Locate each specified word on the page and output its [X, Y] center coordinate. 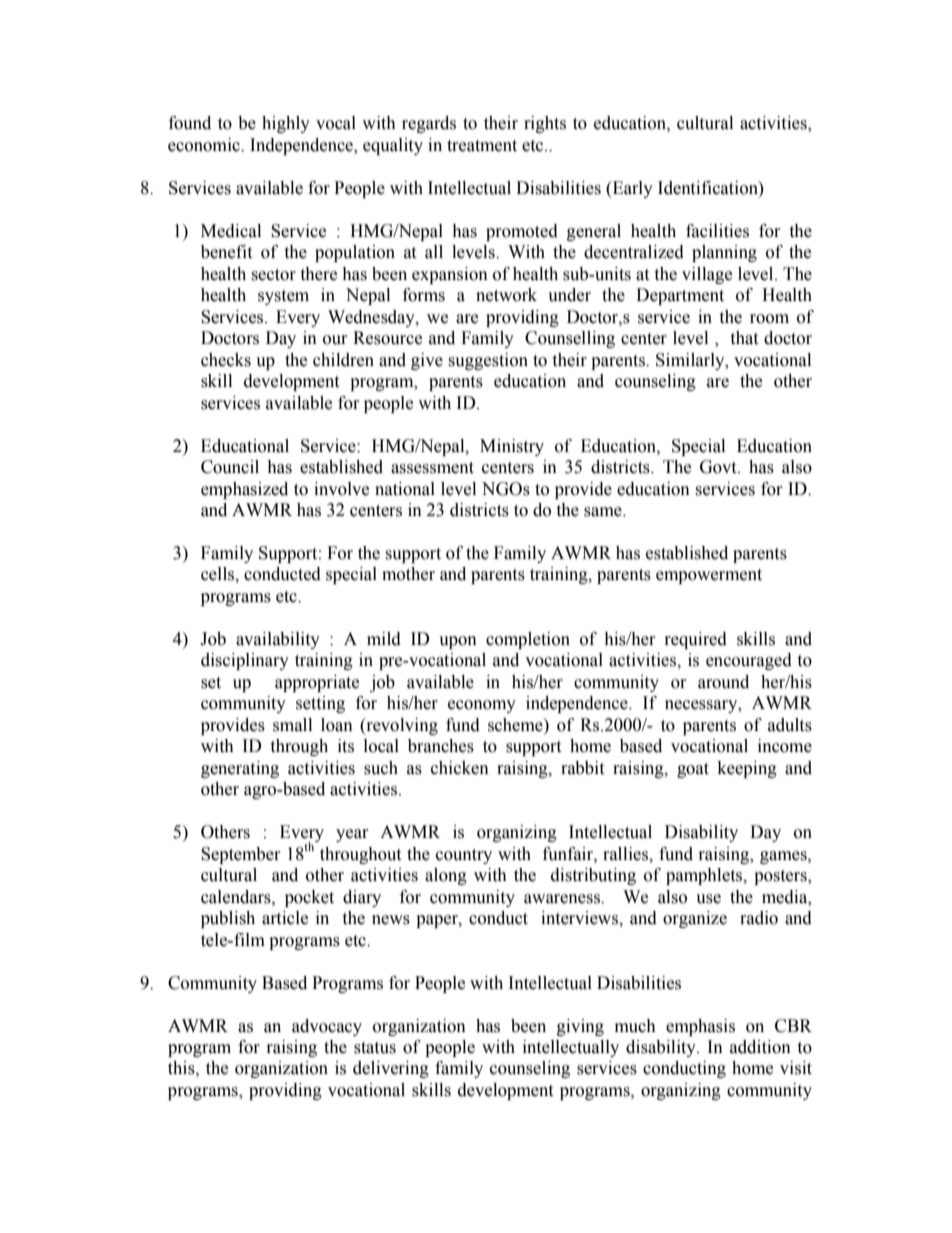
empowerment [709, 576]
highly [286, 124]
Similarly [691, 361]
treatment [482, 146]
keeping [747, 769]
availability [278, 640]
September [241, 855]
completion [528, 640]
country [464, 856]
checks [226, 360]
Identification [709, 188]
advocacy [327, 1027]
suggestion [488, 361]
